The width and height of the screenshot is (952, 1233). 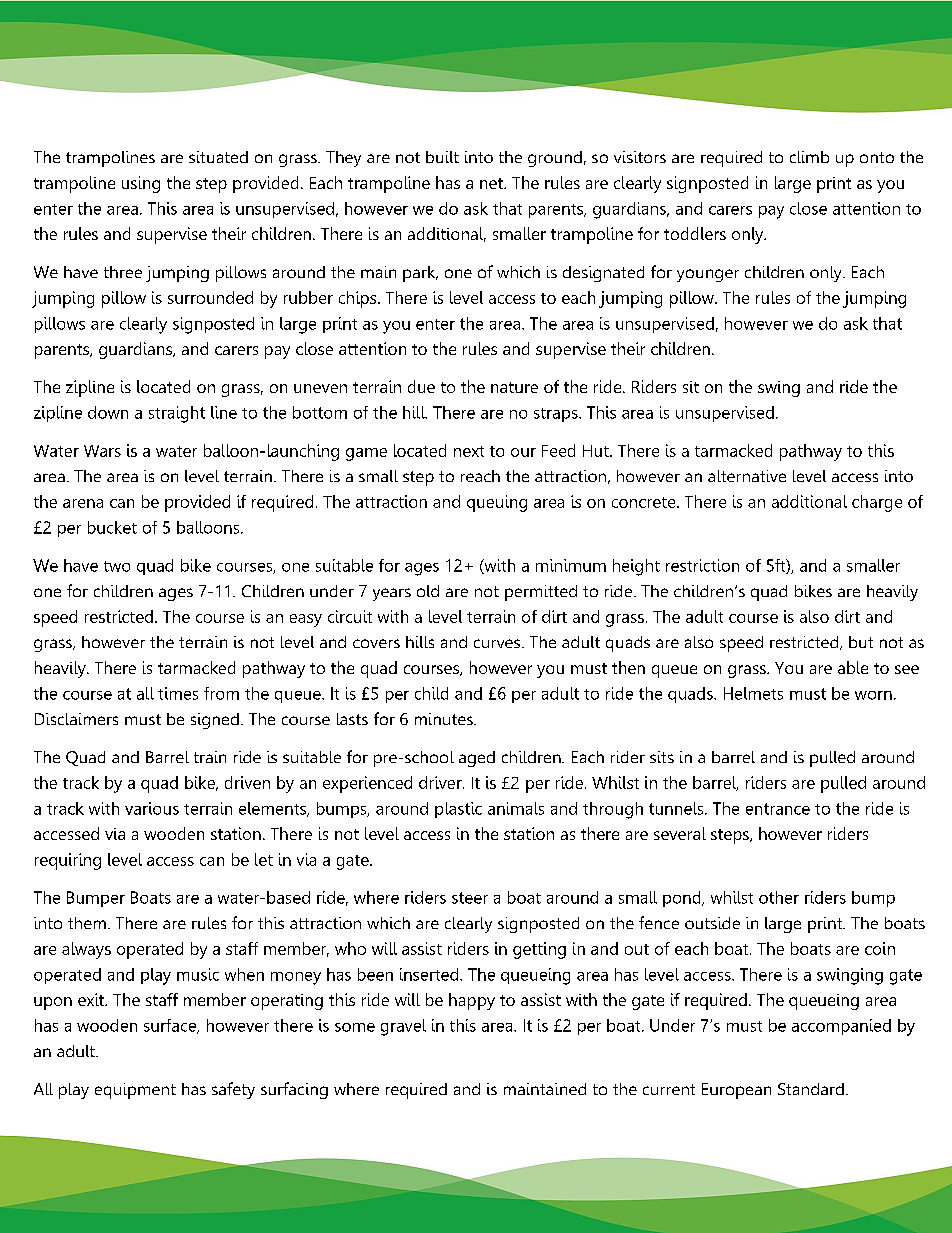 What do you see at coordinates (135, 1091) in the screenshot?
I see `equipment` at bounding box center [135, 1091].
